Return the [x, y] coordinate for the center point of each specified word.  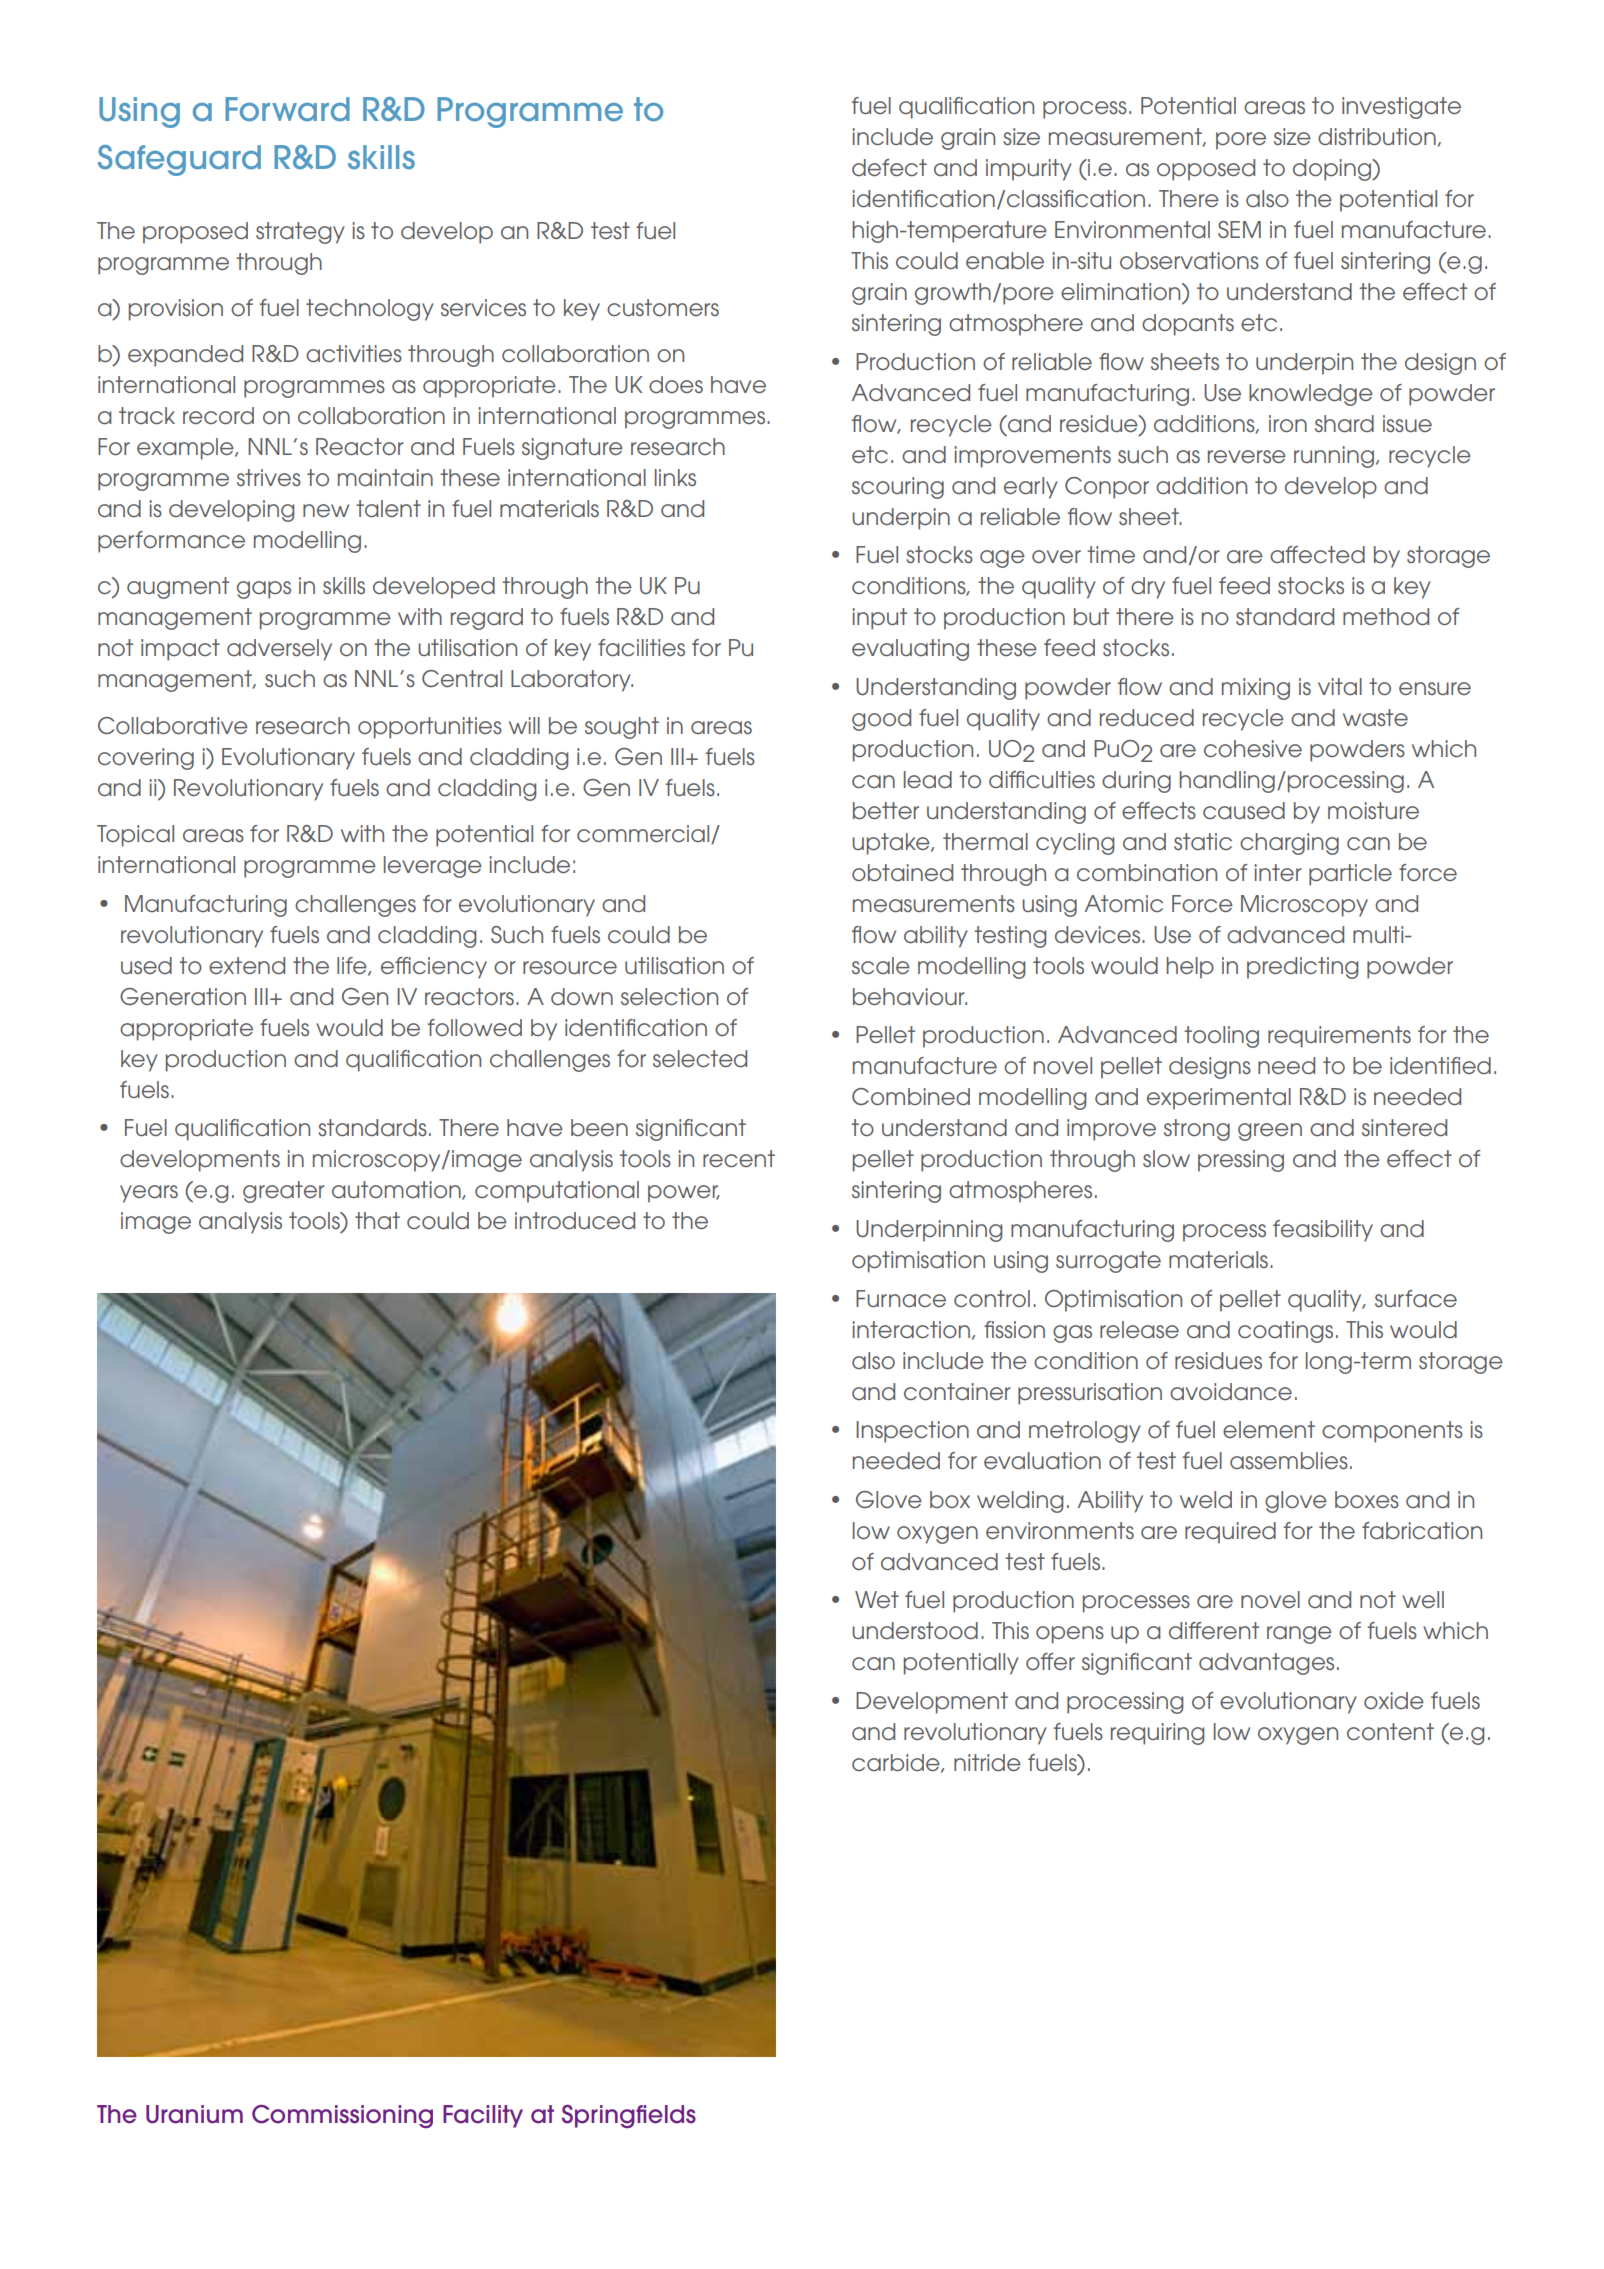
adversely [279, 650]
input [880, 619]
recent [739, 1158]
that [377, 1221]
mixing [1256, 689]
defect [889, 167]
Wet [877, 1599]
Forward [287, 109]
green [1270, 1132]
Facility [483, 2116]
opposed [1206, 170]
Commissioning [342, 2116]
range [1299, 1635]
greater [284, 1192]
